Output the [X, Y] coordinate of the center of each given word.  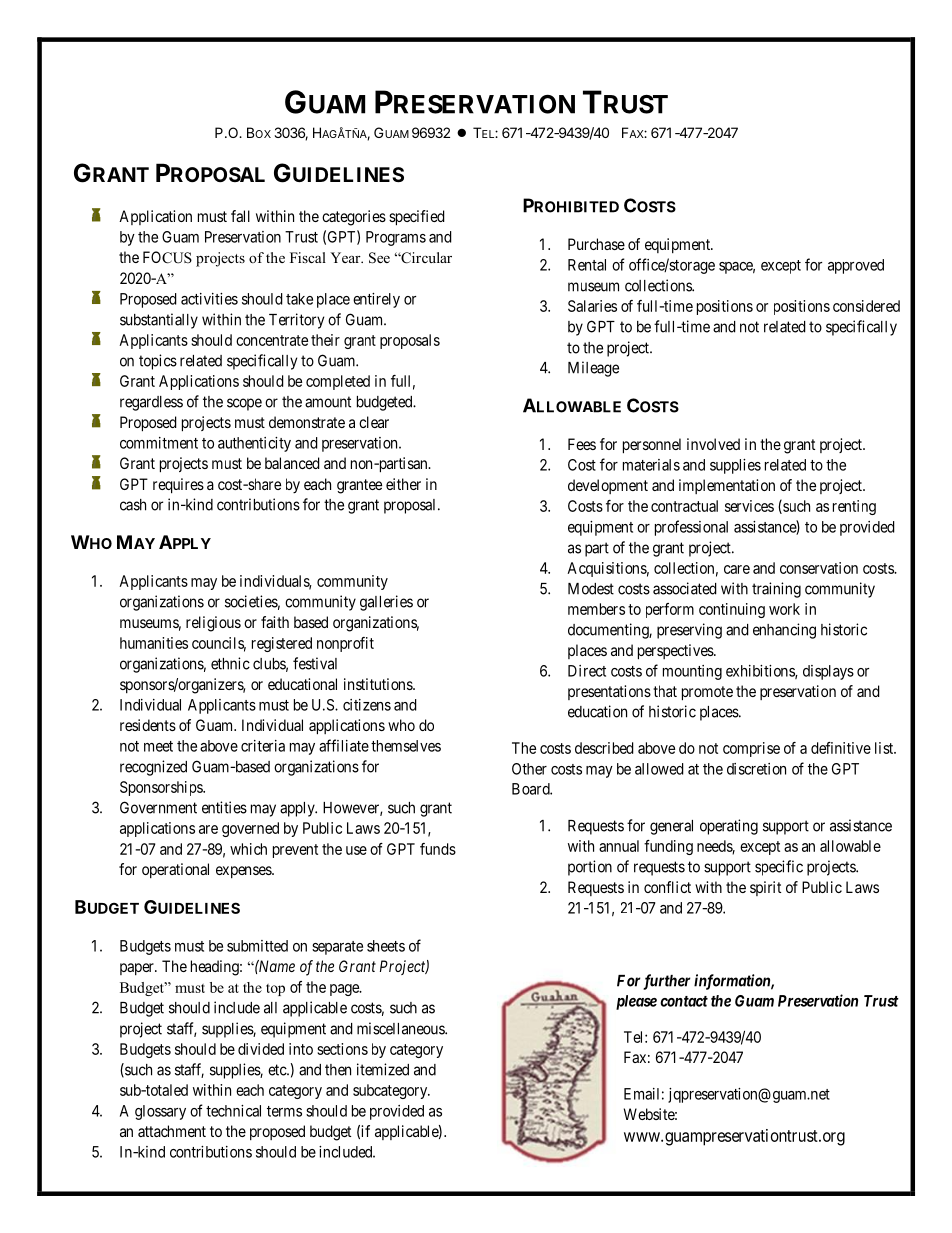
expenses [244, 872]
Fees [582, 444]
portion [590, 868]
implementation [727, 486]
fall [240, 216]
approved [856, 266]
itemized [383, 1069]
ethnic [230, 663]
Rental [587, 265]
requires [178, 486]
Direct [587, 671]
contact [684, 1001]
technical [233, 1111]
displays [828, 672]
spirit [765, 888]
